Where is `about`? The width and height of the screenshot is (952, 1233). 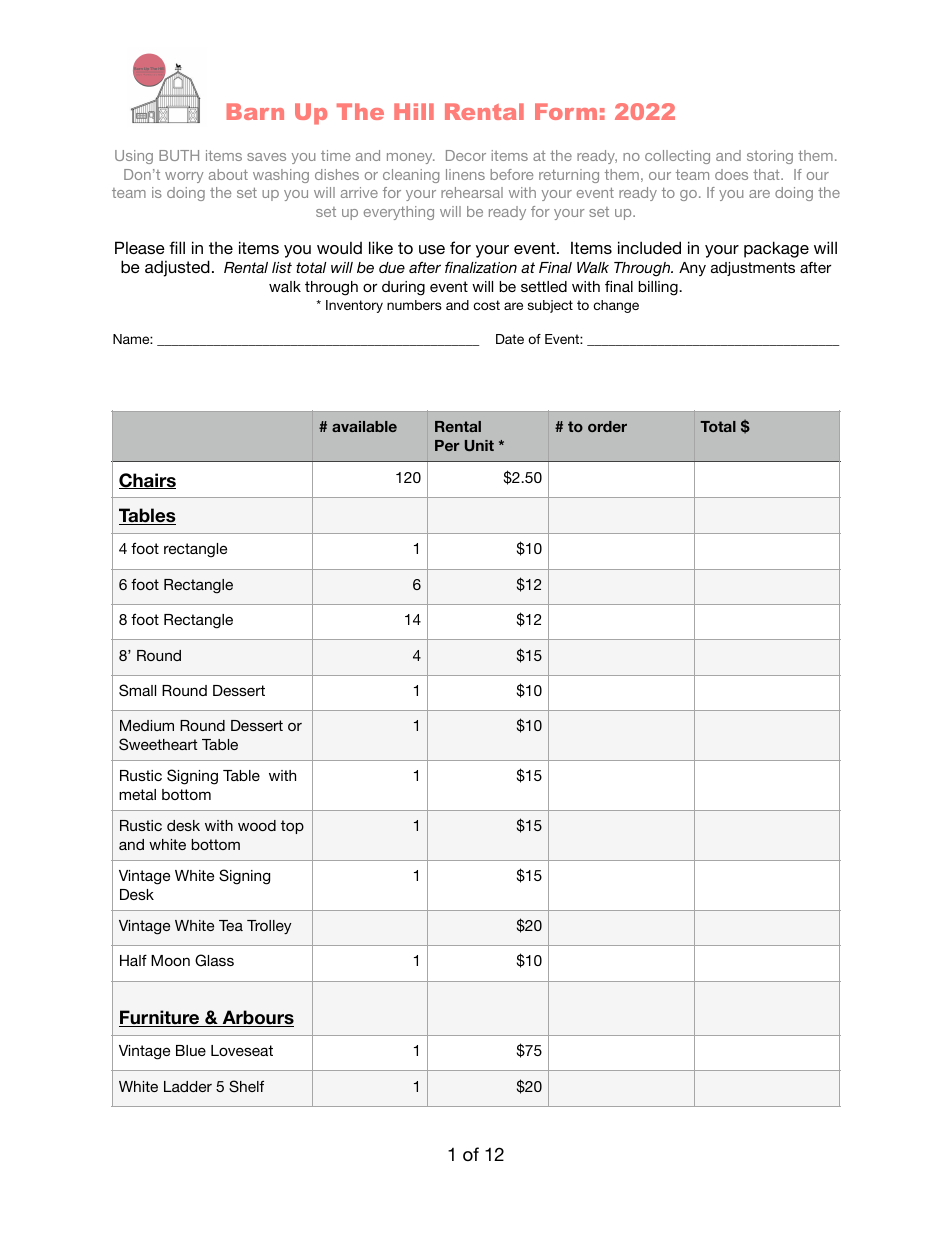 about is located at coordinates (228, 174).
